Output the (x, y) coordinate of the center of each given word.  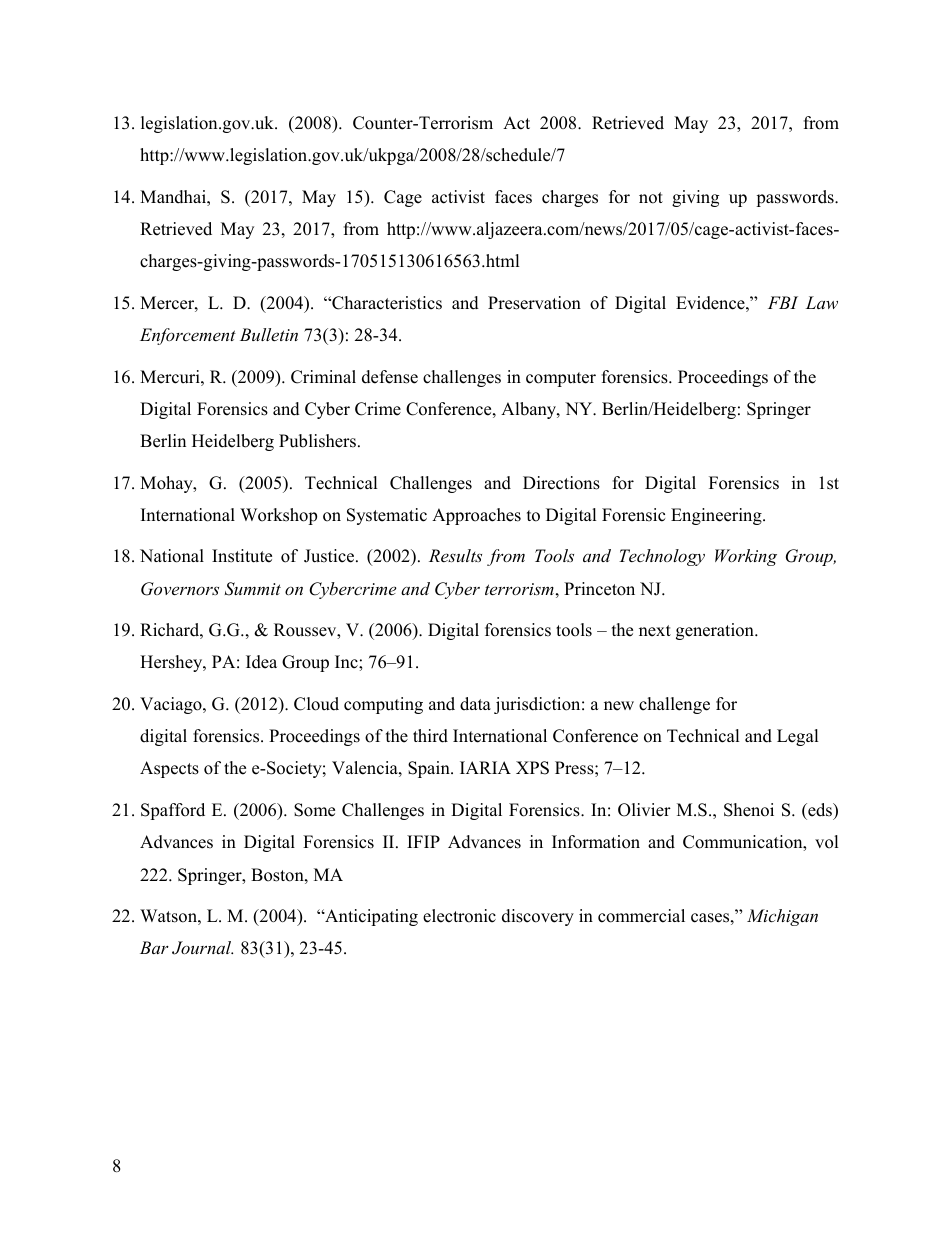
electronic (459, 916)
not (651, 198)
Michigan (782, 917)
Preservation (534, 303)
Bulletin (269, 334)
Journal (202, 948)
